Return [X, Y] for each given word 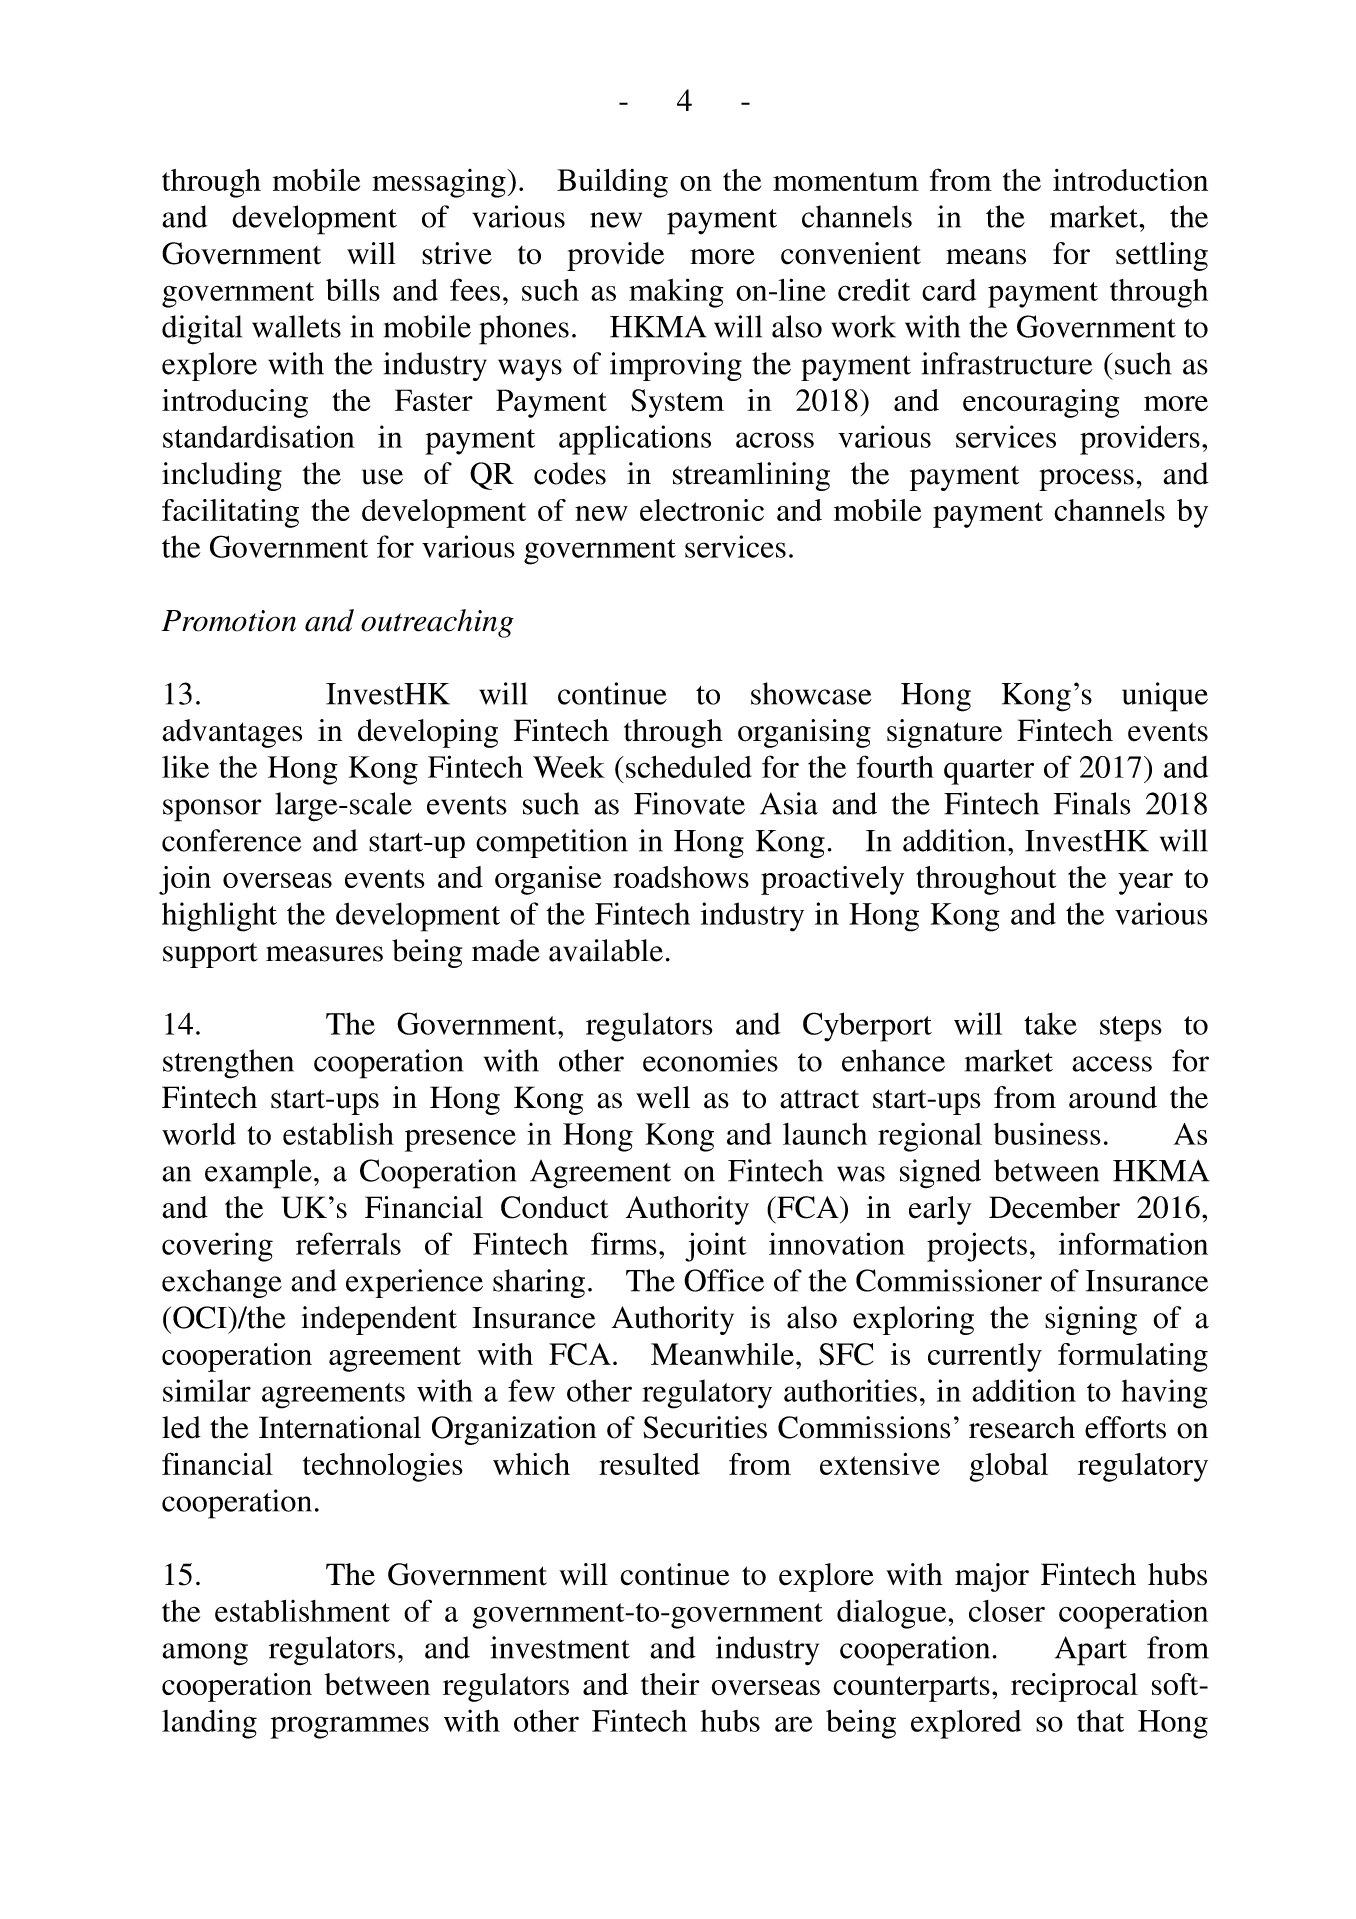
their [670, 1684]
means [986, 257]
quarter [989, 772]
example [258, 1174]
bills [353, 289]
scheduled [689, 767]
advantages [232, 733]
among [205, 1654]
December [1054, 1207]
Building [612, 183]
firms [624, 1243]
